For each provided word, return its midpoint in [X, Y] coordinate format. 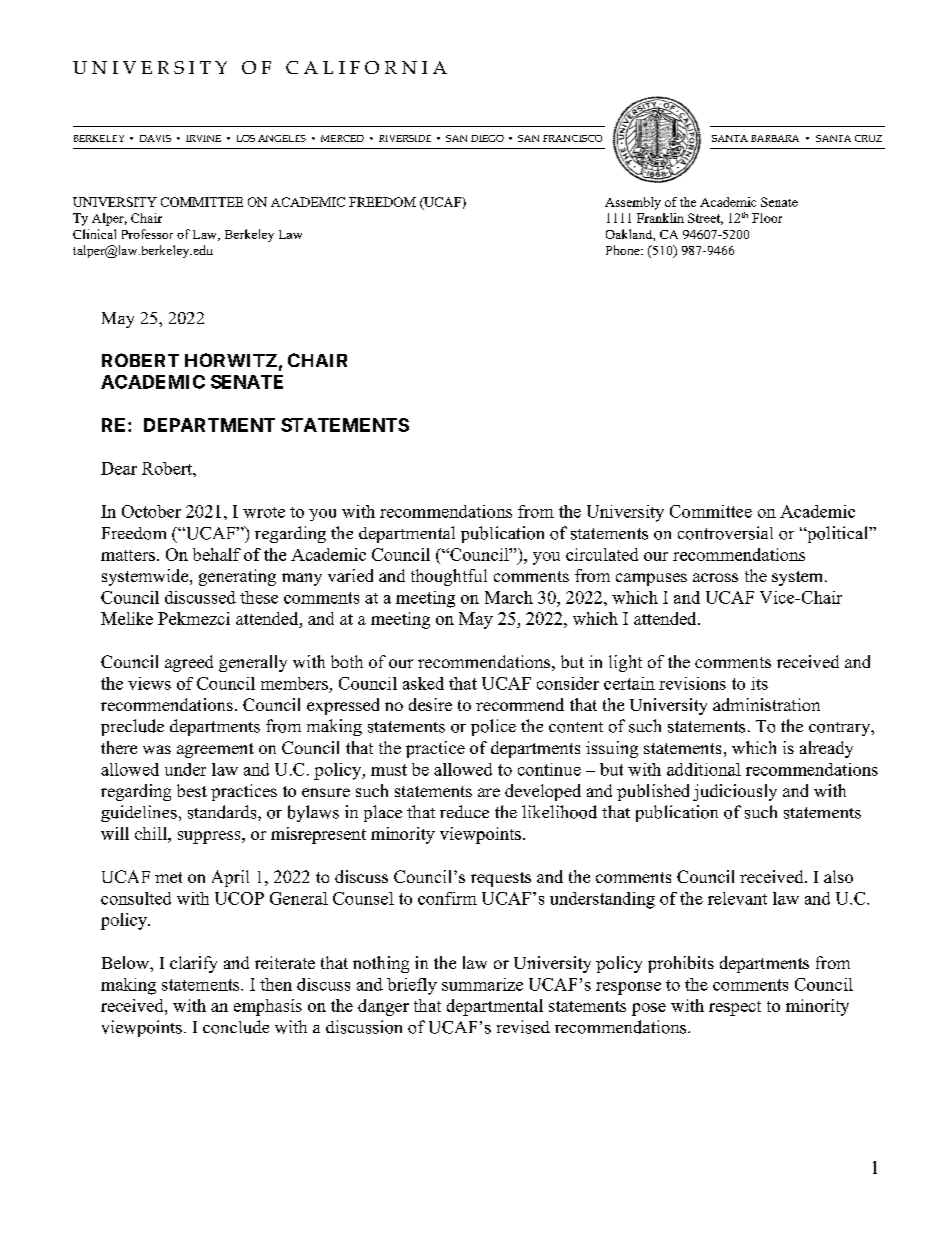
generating [237, 577]
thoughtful [449, 577]
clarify [193, 964]
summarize [482, 984]
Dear [119, 468]
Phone [624, 250]
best [192, 790]
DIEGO [487, 138]
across [715, 577]
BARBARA [775, 138]
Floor [767, 218]
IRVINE [203, 138]
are [489, 792]
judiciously [735, 792]
